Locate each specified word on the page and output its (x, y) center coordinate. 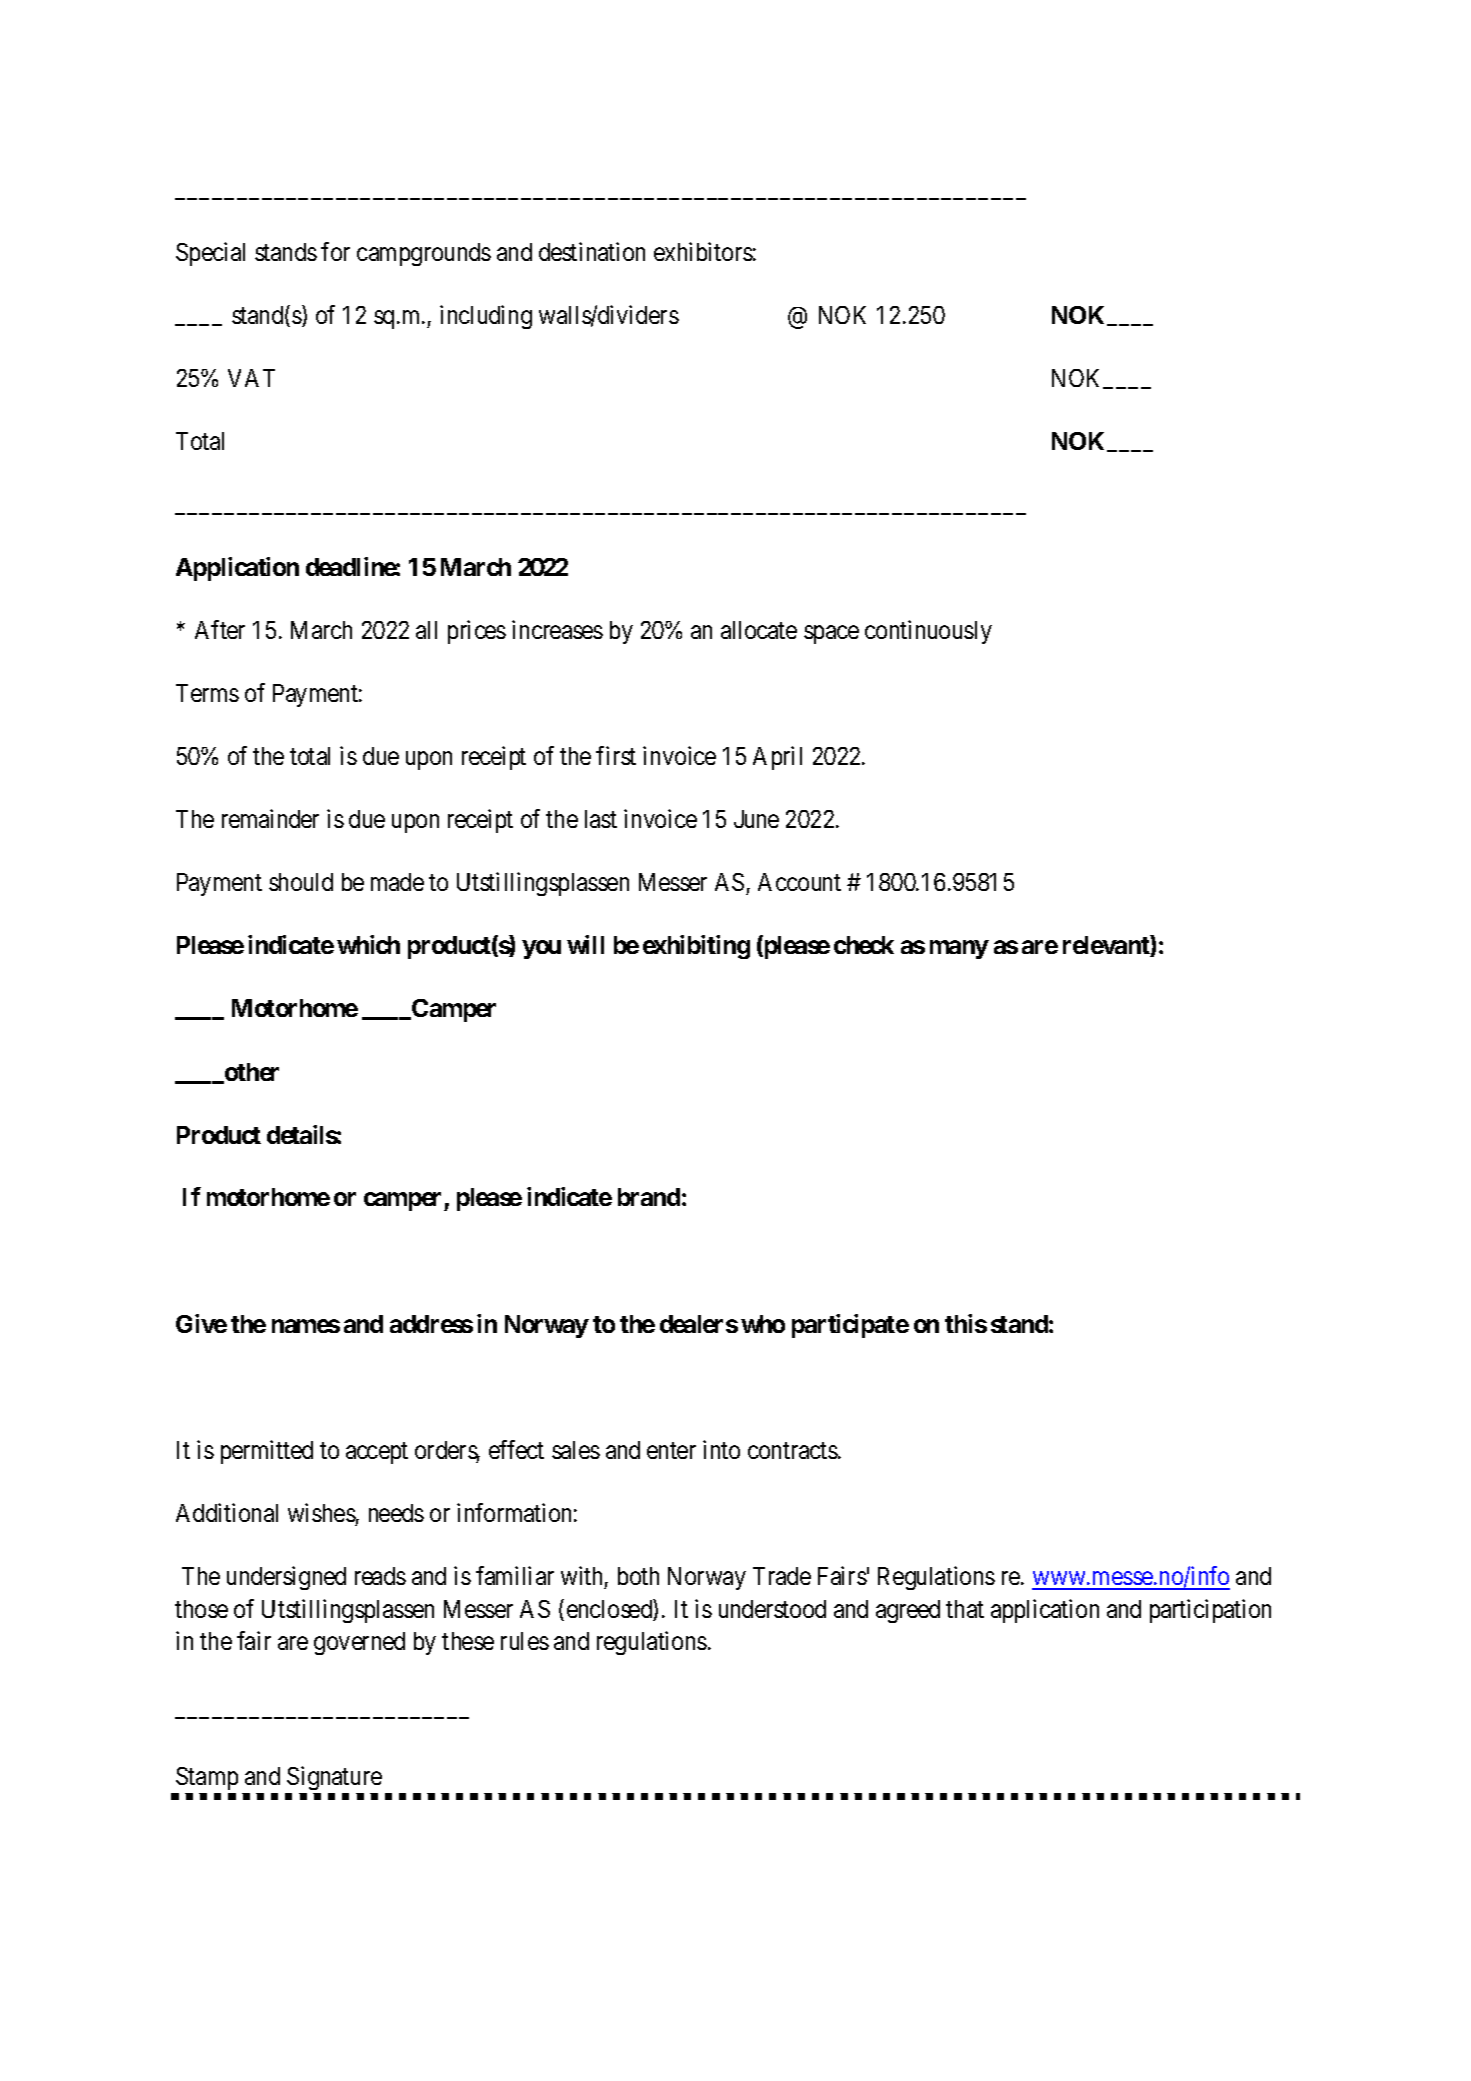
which (368, 944)
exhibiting (696, 947)
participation (1210, 1611)
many (959, 949)
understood (772, 1609)
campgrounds (424, 254)
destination (592, 251)
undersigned (286, 1578)
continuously (928, 632)
